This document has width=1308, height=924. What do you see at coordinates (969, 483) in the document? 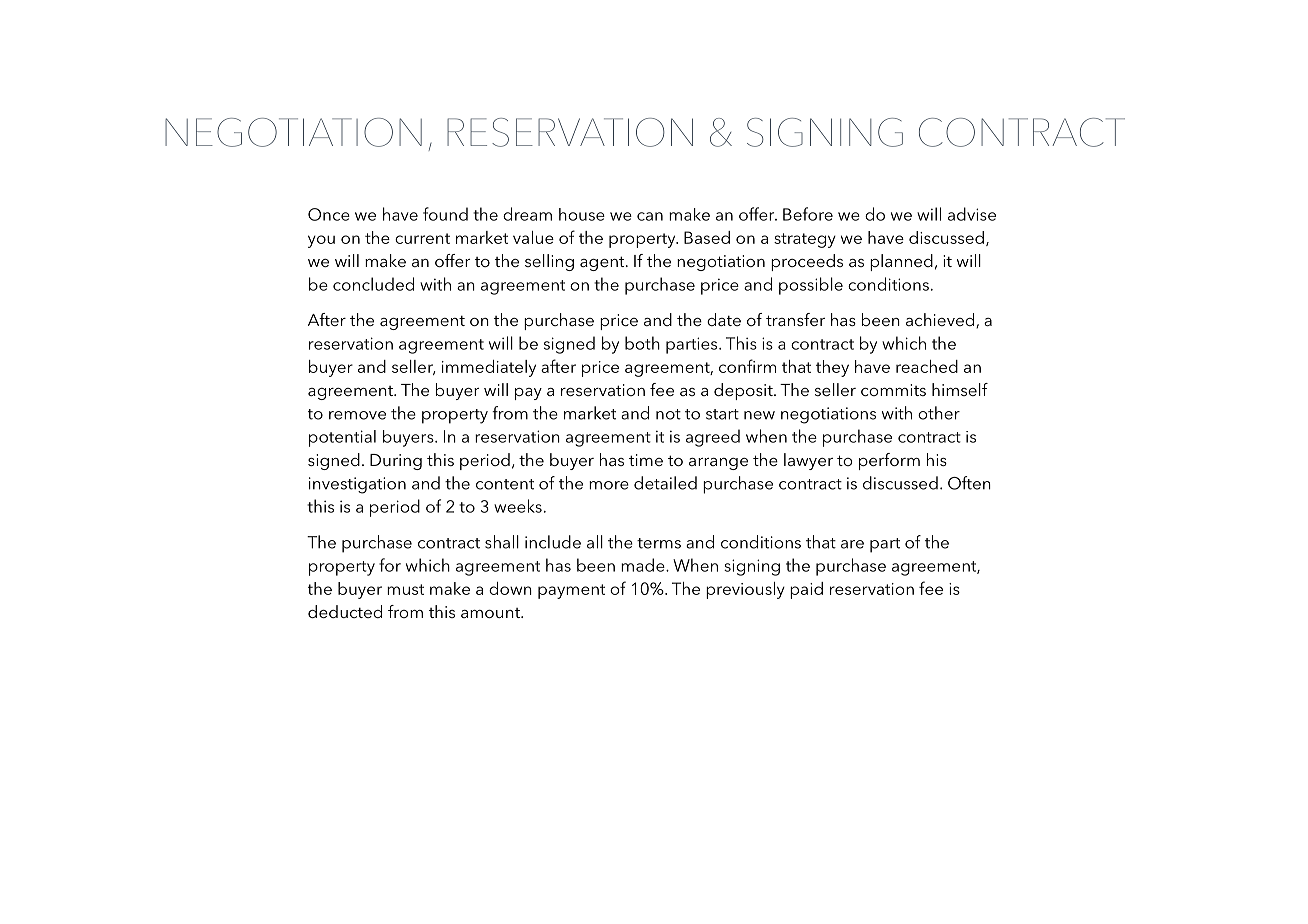
I see `Often` at bounding box center [969, 483].
